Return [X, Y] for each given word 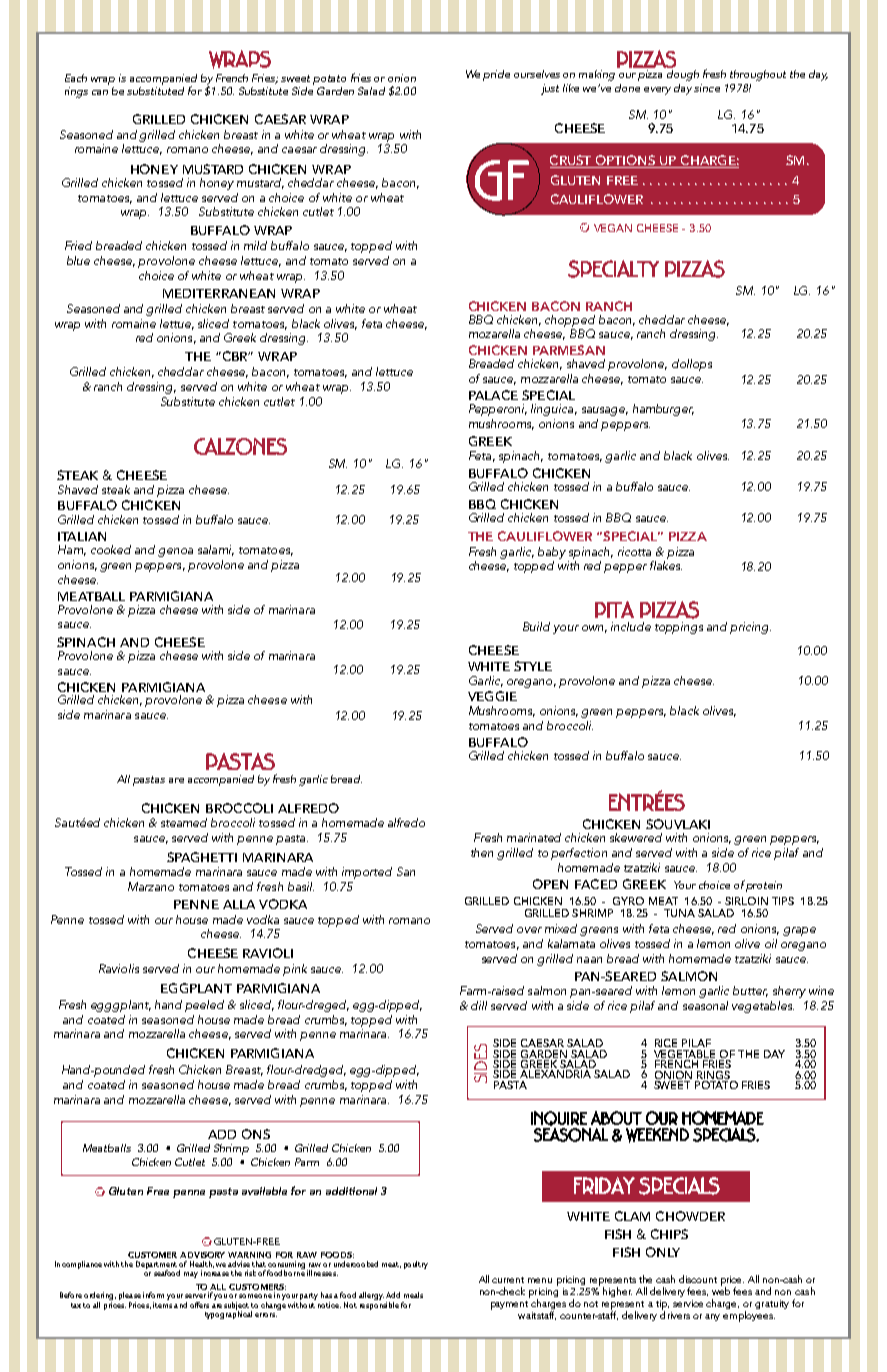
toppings [679, 628]
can [100, 92]
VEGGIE [492, 696]
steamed [184, 822]
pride [496, 75]
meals [413, 1295]
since [707, 88]
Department [156, 1266]
